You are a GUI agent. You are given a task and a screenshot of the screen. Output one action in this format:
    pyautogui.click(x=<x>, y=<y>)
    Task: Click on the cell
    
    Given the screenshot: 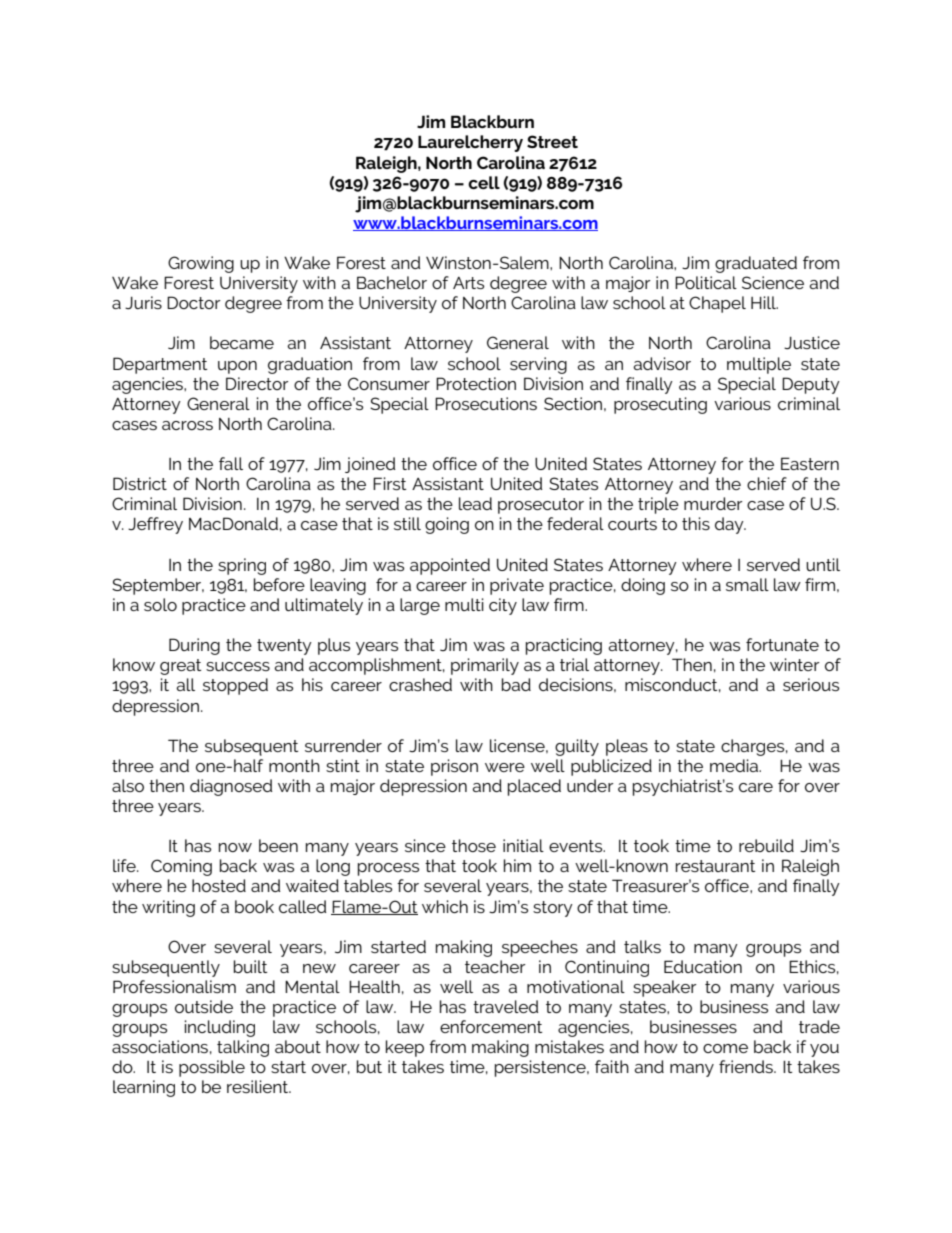 What is the action you would take?
    pyautogui.click(x=484, y=182)
